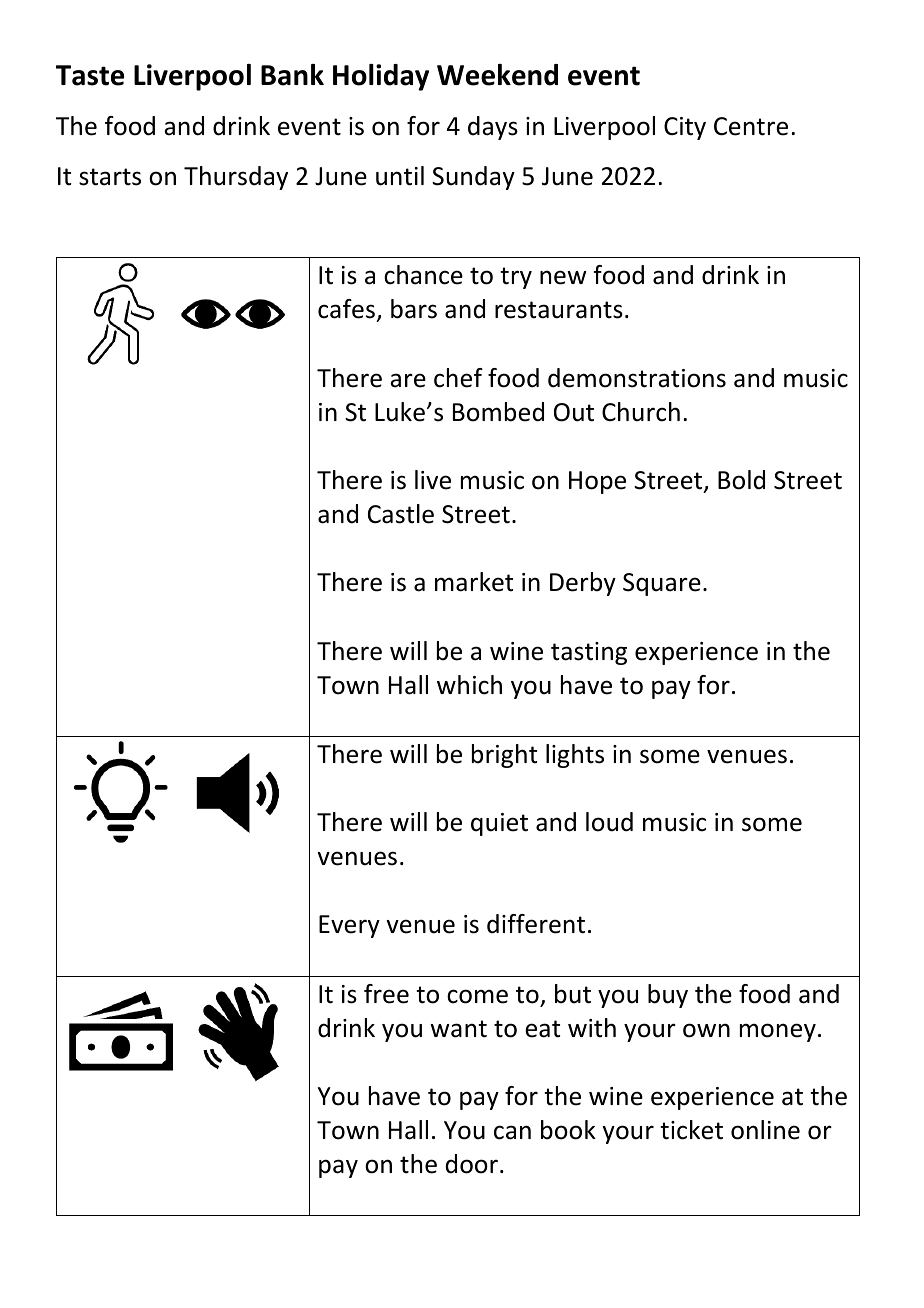  Describe the element at coordinates (741, 480) in the image. I see `Bold` at that location.
